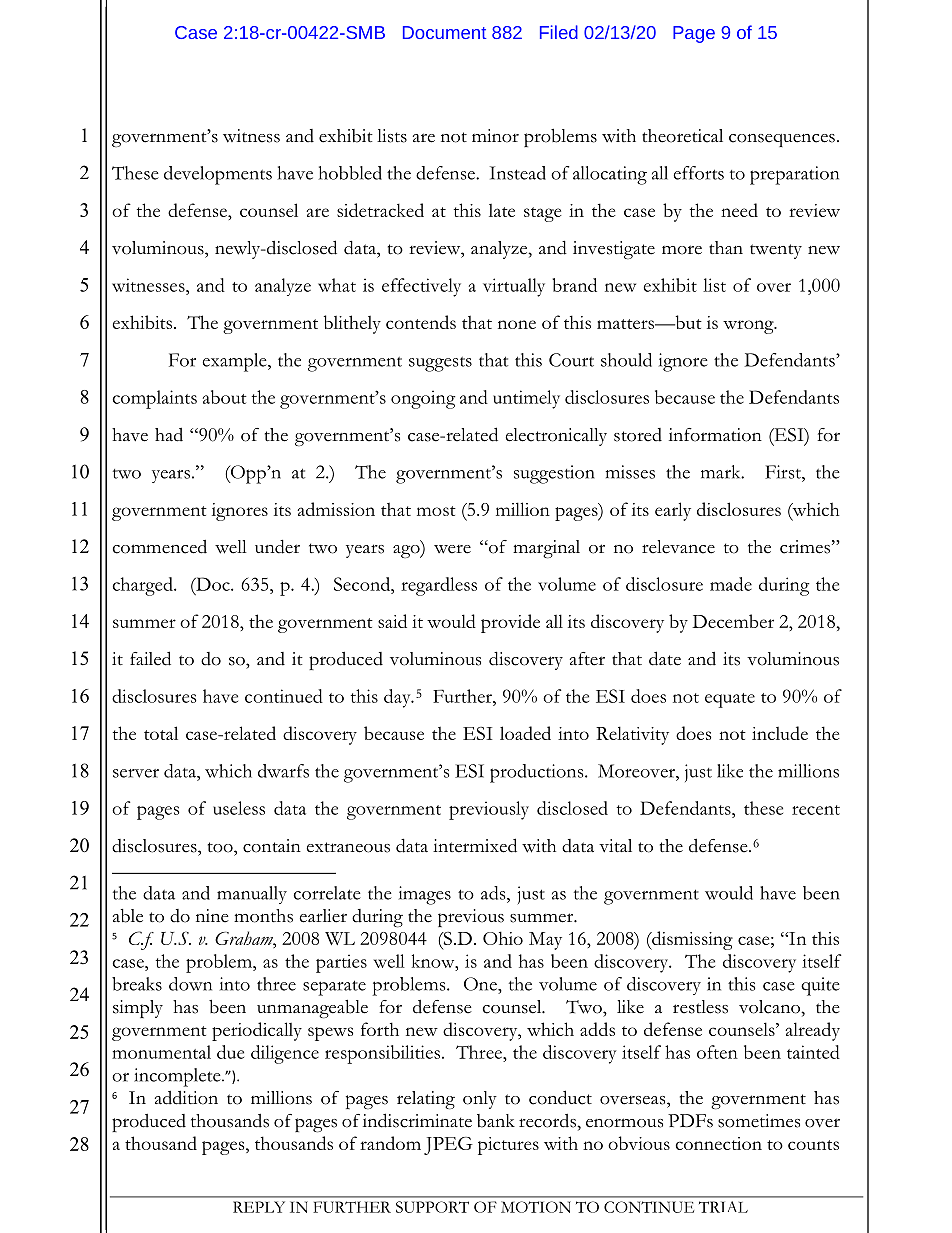 Image resolution: width=952 pixels, height=1233 pixels. Describe the element at coordinates (782, 140) in the screenshot. I see `consequences` at that location.
